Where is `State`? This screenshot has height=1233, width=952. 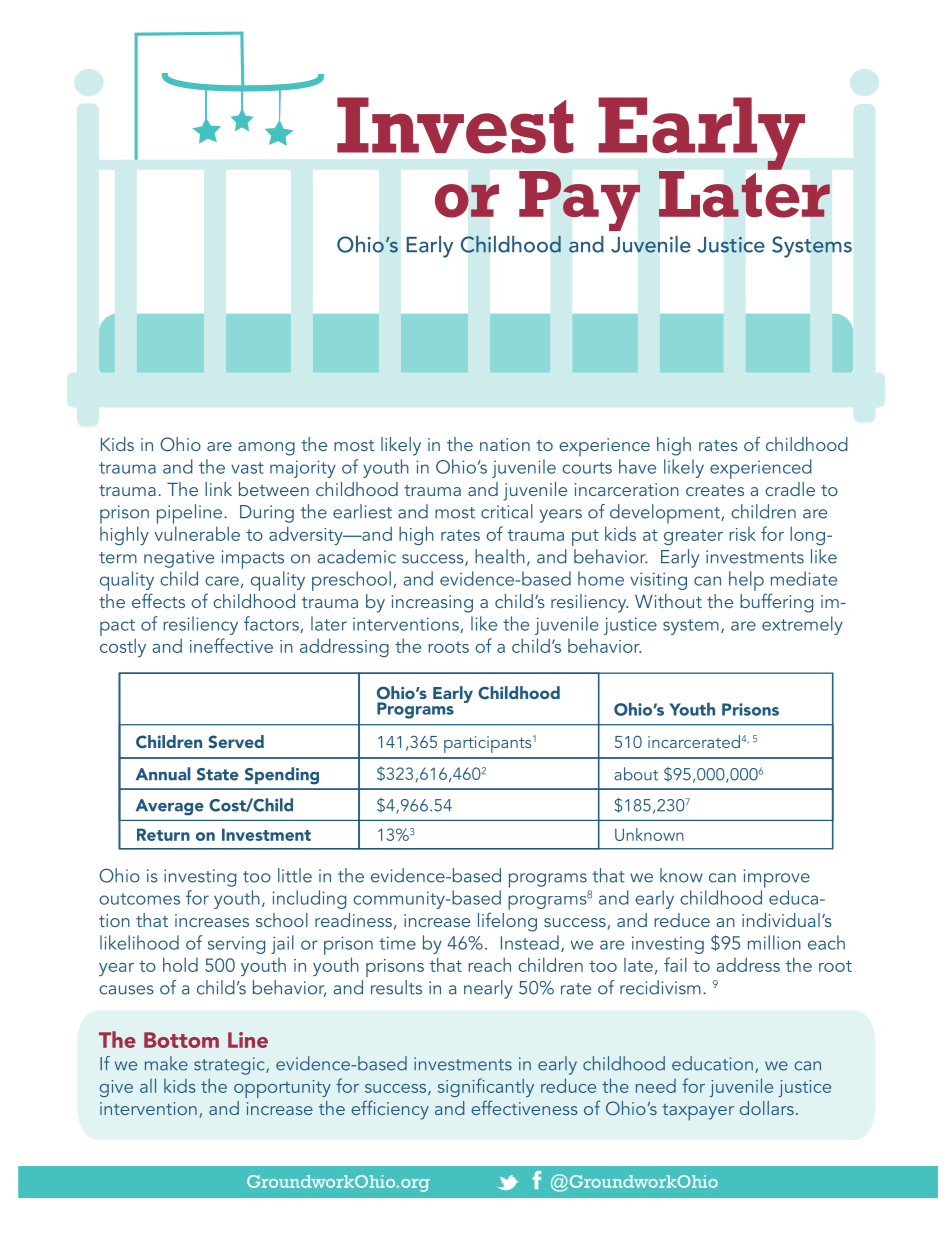
State is located at coordinates (218, 774).
